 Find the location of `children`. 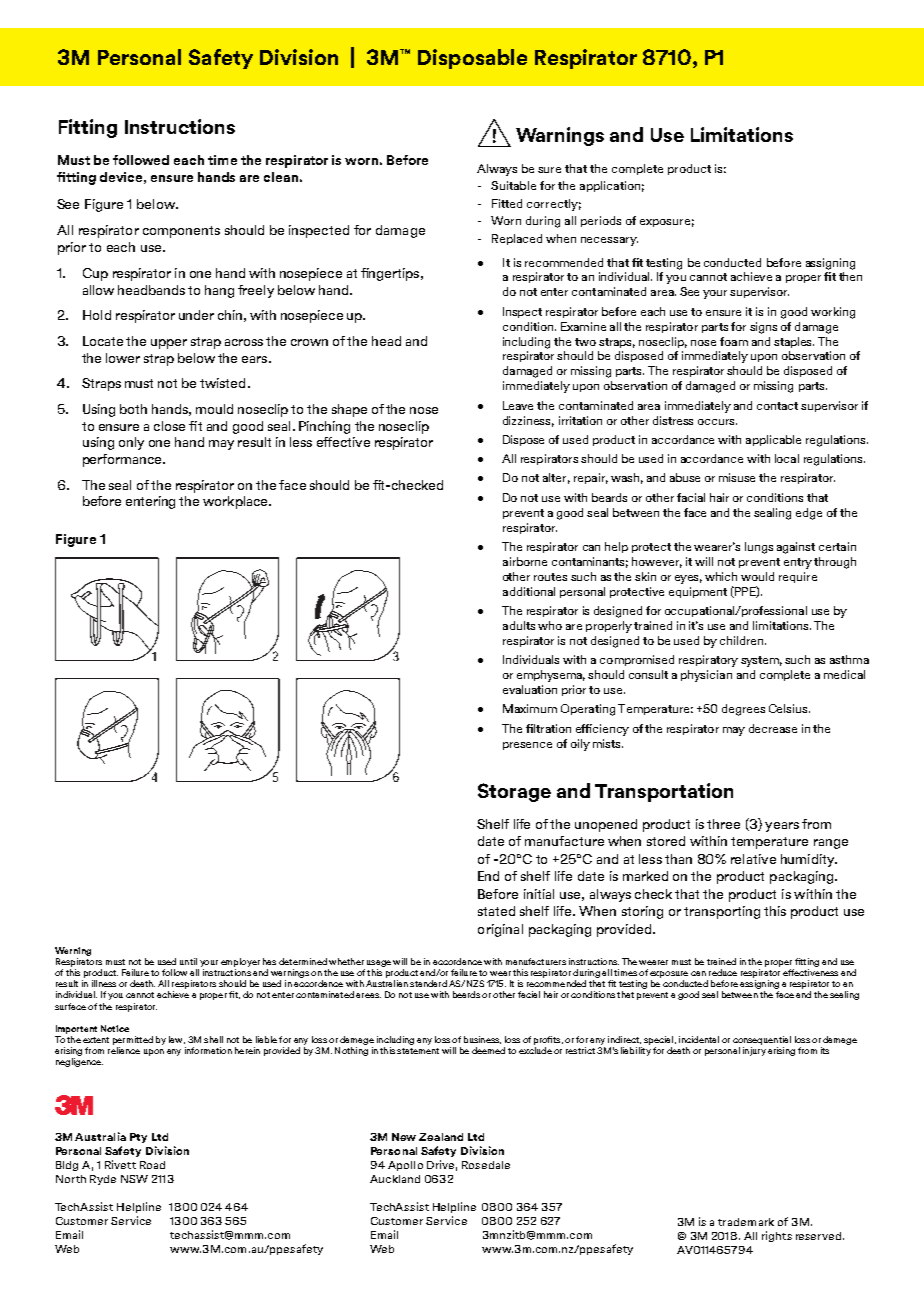

children is located at coordinates (743, 640).
